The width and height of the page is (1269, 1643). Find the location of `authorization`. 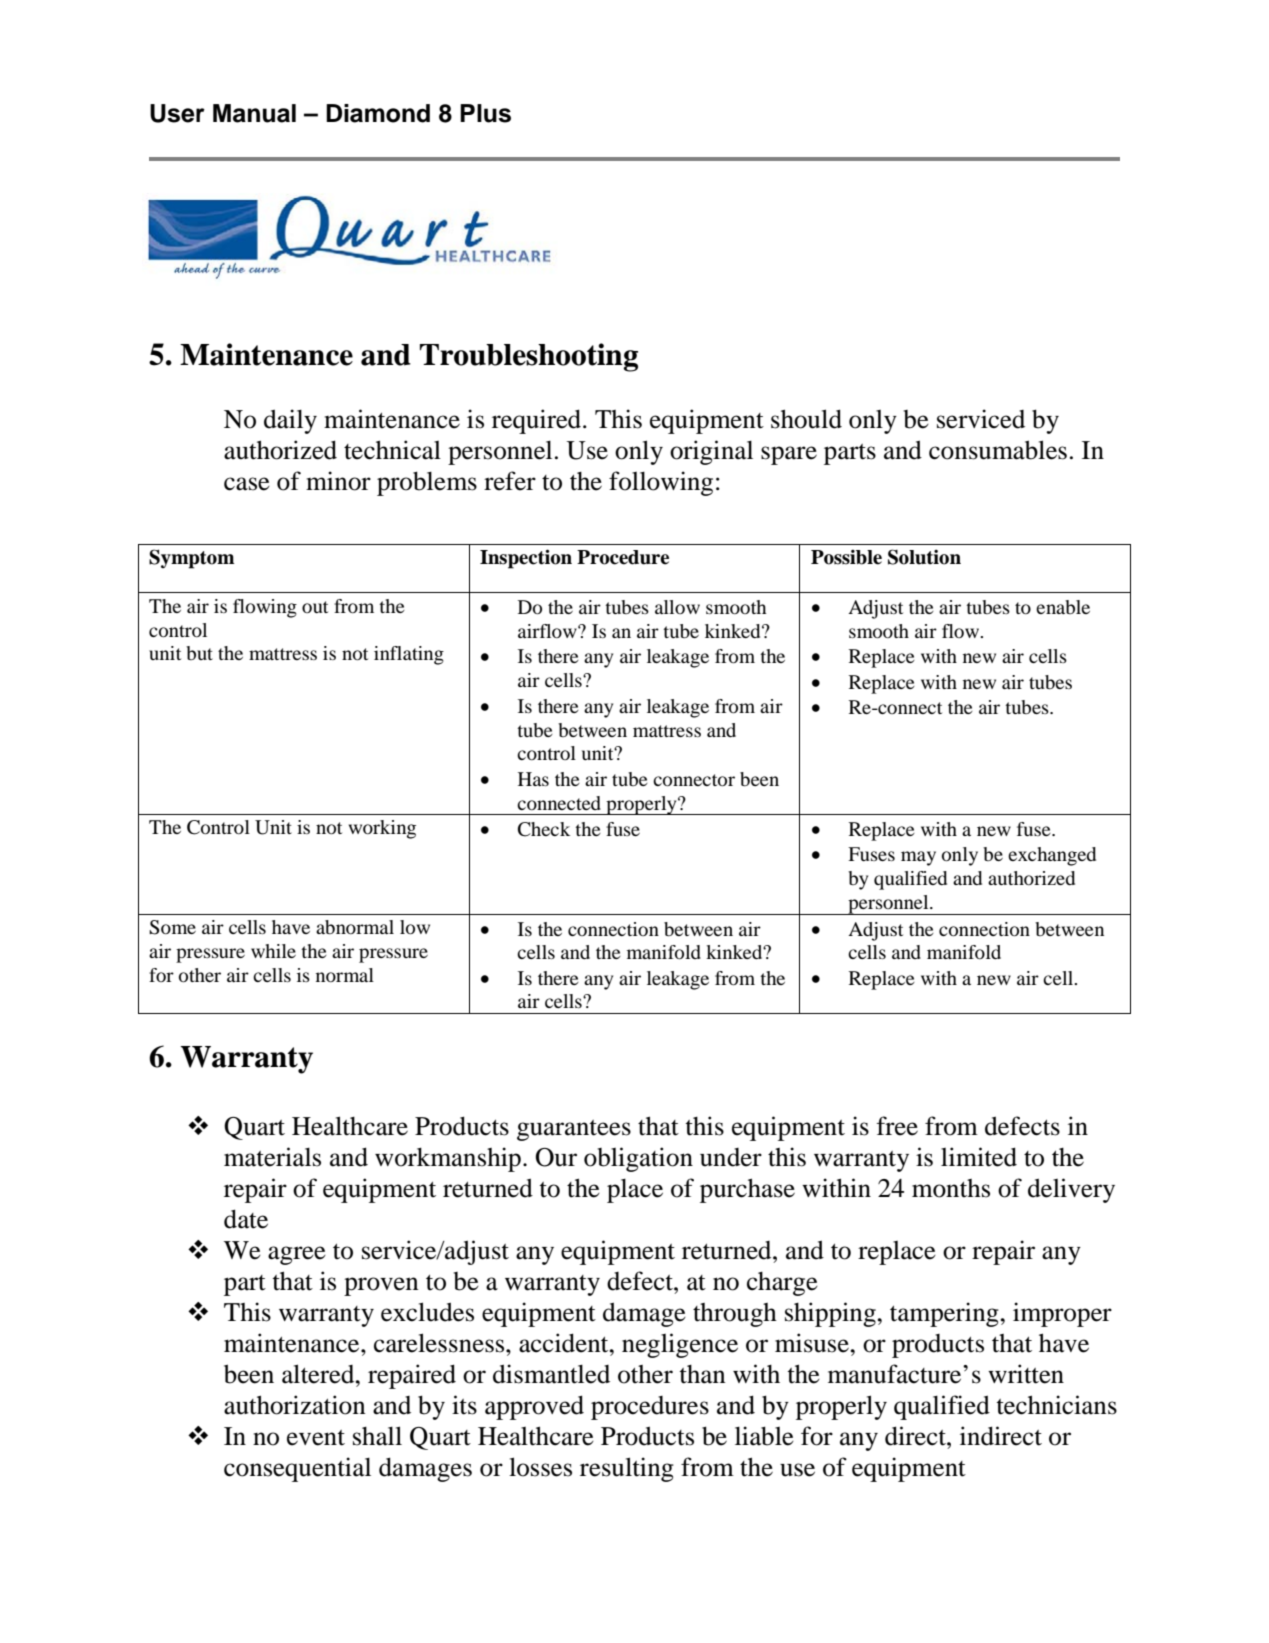

authorization is located at coordinates (295, 1405).
